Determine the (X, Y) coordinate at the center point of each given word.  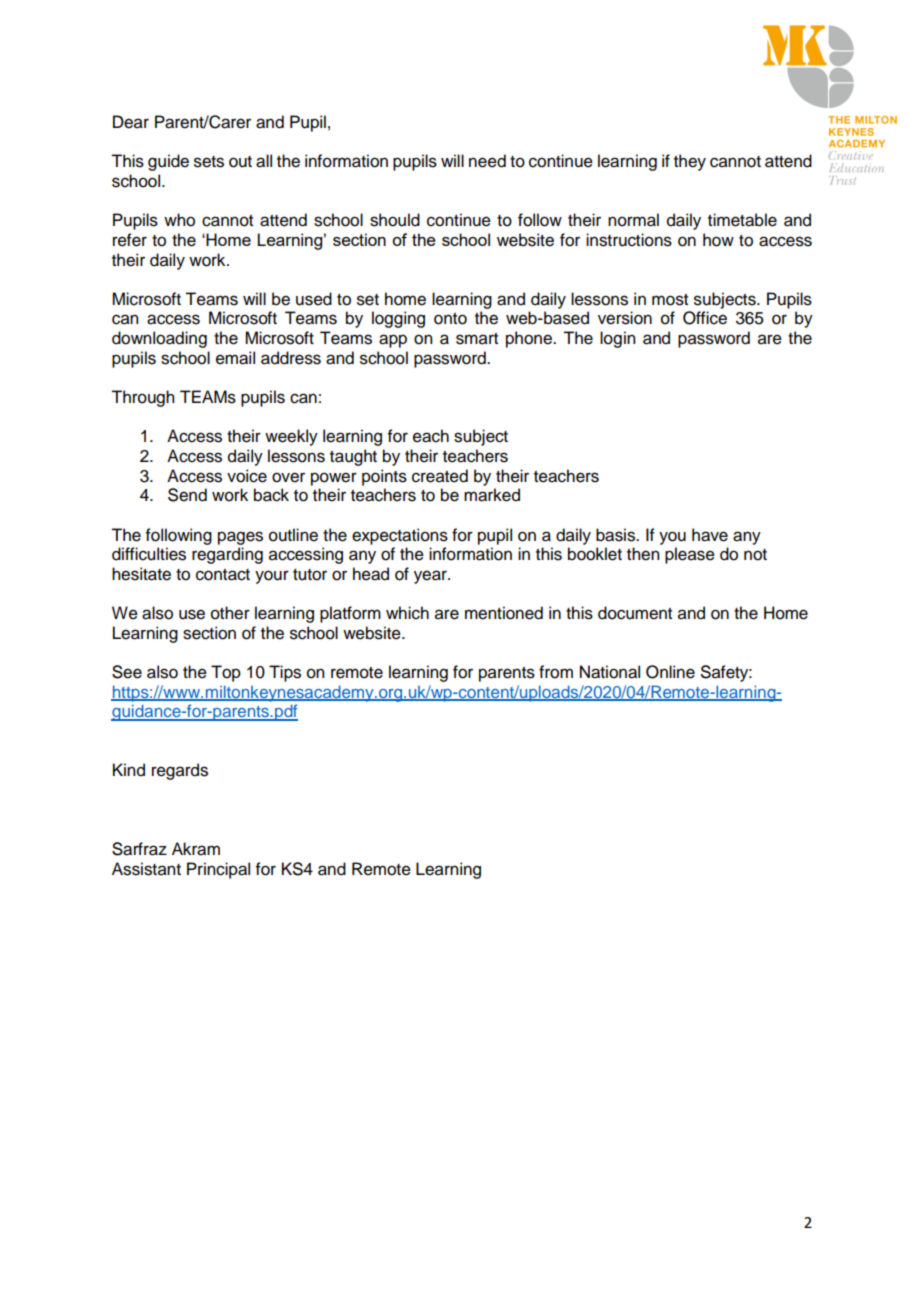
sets (209, 162)
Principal (218, 870)
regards (180, 771)
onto (450, 319)
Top (226, 673)
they (690, 162)
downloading (159, 339)
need (487, 161)
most (670, 300)
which (407, 613)
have (710, 535)
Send (187, 495)
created (440, 476)
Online (670, 672)
